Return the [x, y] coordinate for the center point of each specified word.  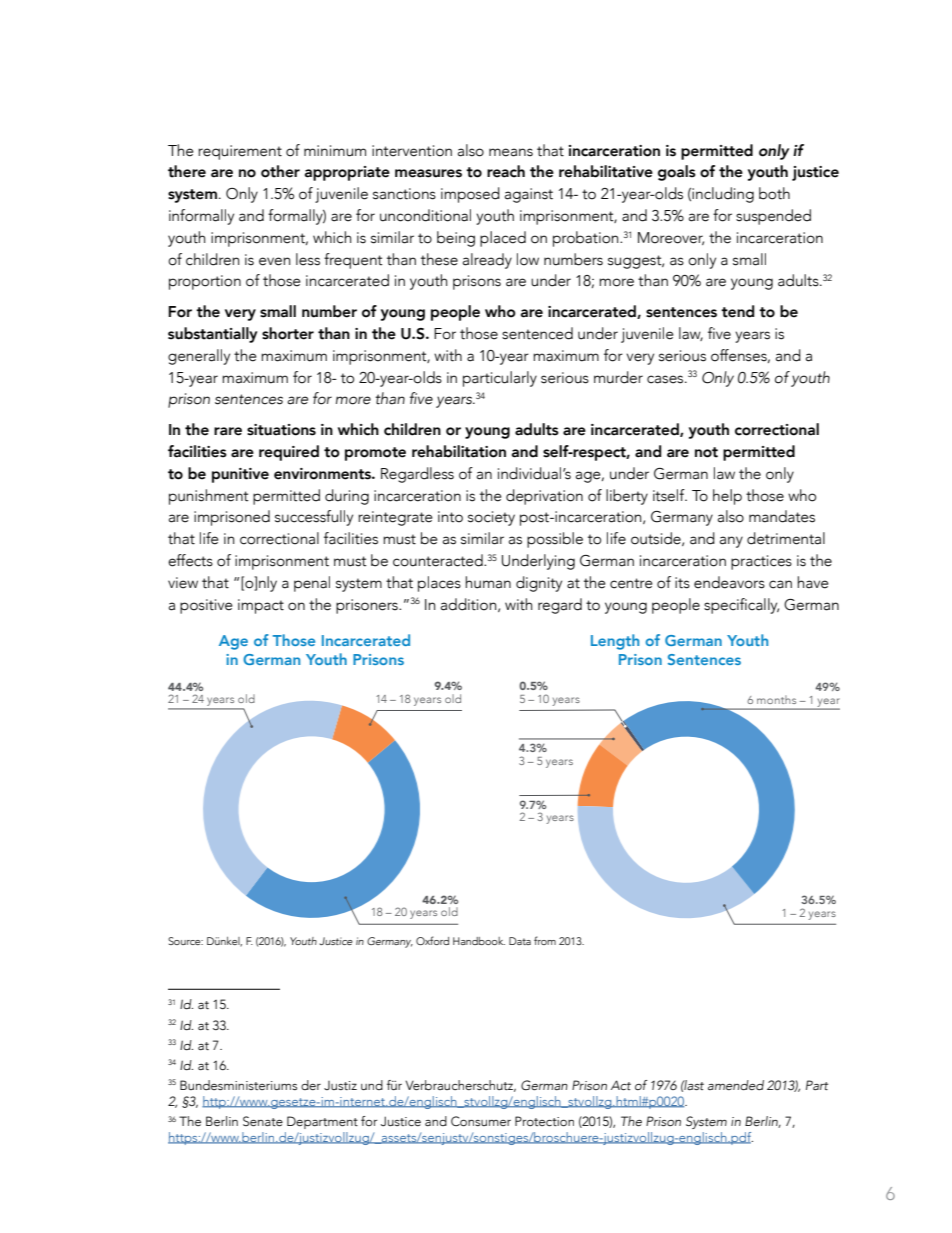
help [727, 497]
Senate [263, 1121]
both [774, 193]
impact [261, 606]
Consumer [481, 1121]
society [491, 518]
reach [506, 171]
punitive [240, 475]
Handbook [479, 941]
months [776, 699]
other [280, 171]
